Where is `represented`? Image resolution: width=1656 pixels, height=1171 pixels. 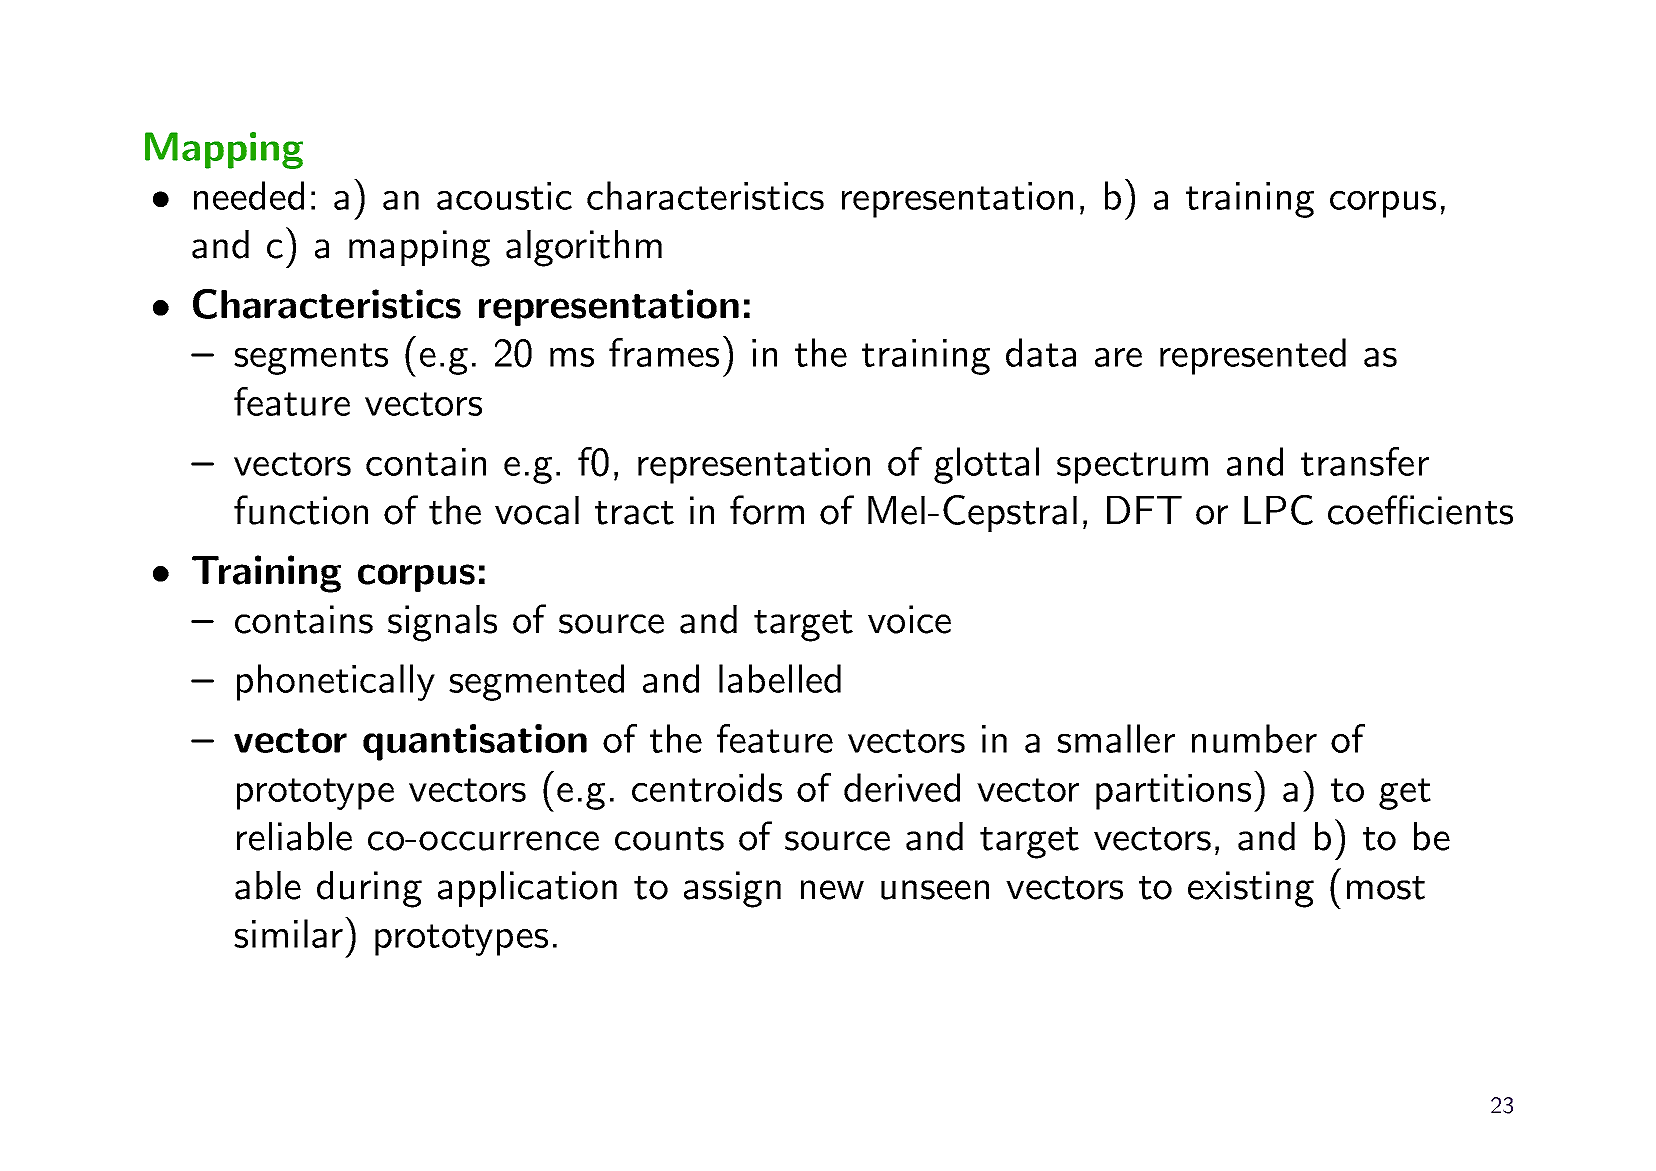 represented is located at coordinates (1253, 356).
